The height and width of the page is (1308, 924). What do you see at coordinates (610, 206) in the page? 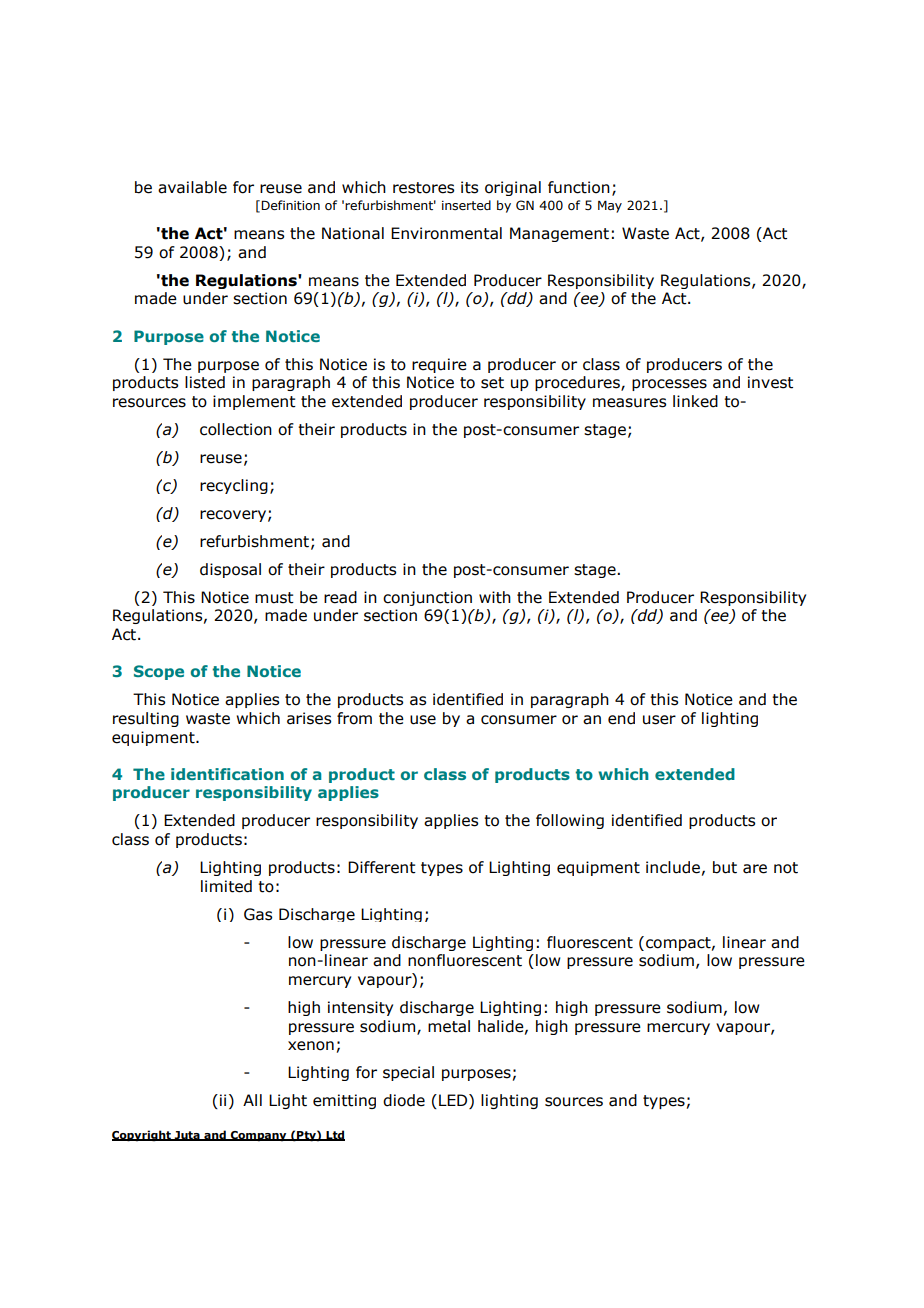
I see `May` at bounding box center [610, 206].
